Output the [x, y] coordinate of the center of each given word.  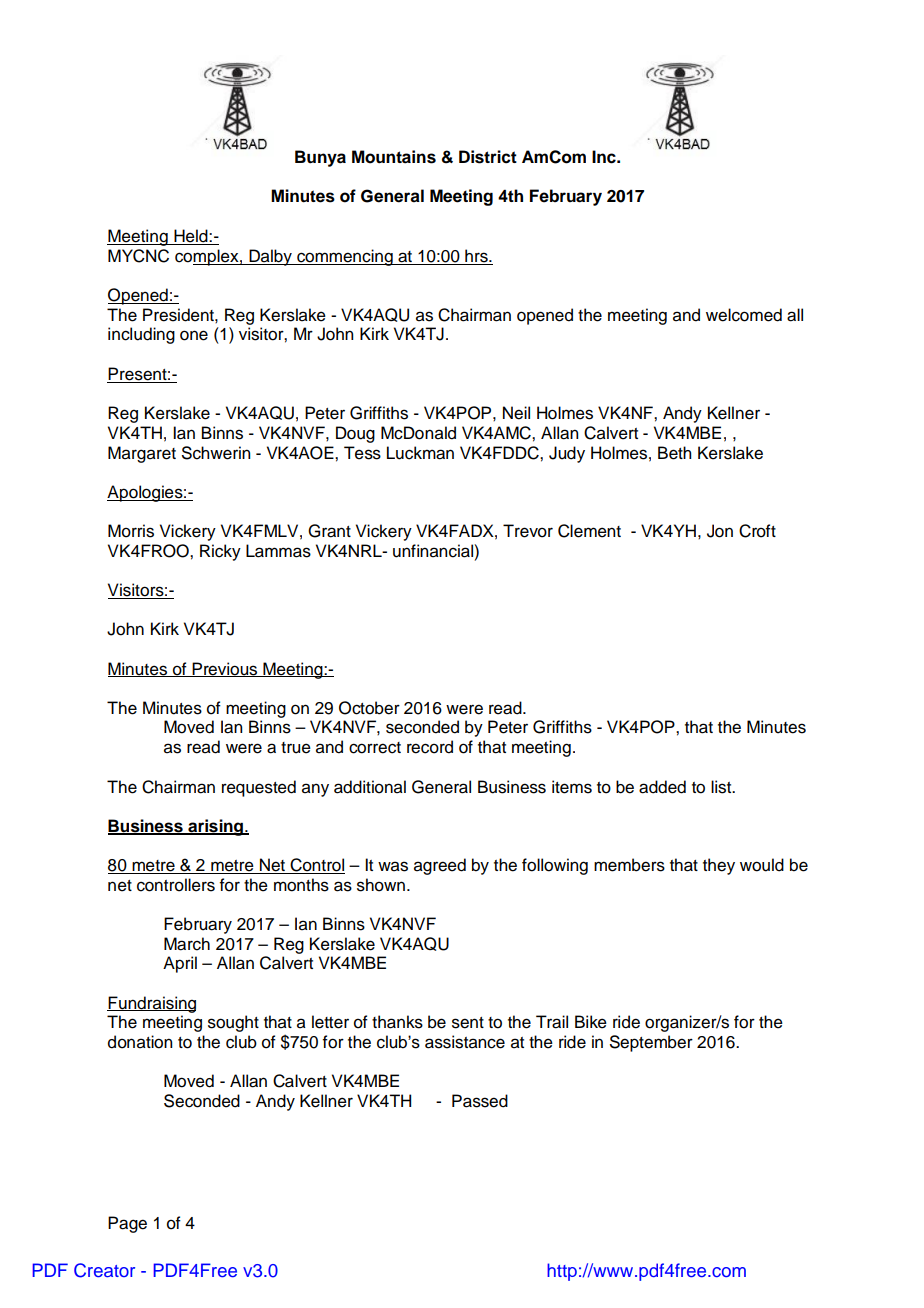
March [187, 944]
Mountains [394, 157]
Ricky [220, 552]
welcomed [744, 315]
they [719, 866]
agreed [440, 866]
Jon [720, 531]
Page [127, 1224]
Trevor [528, 531]
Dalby [270, 257]
